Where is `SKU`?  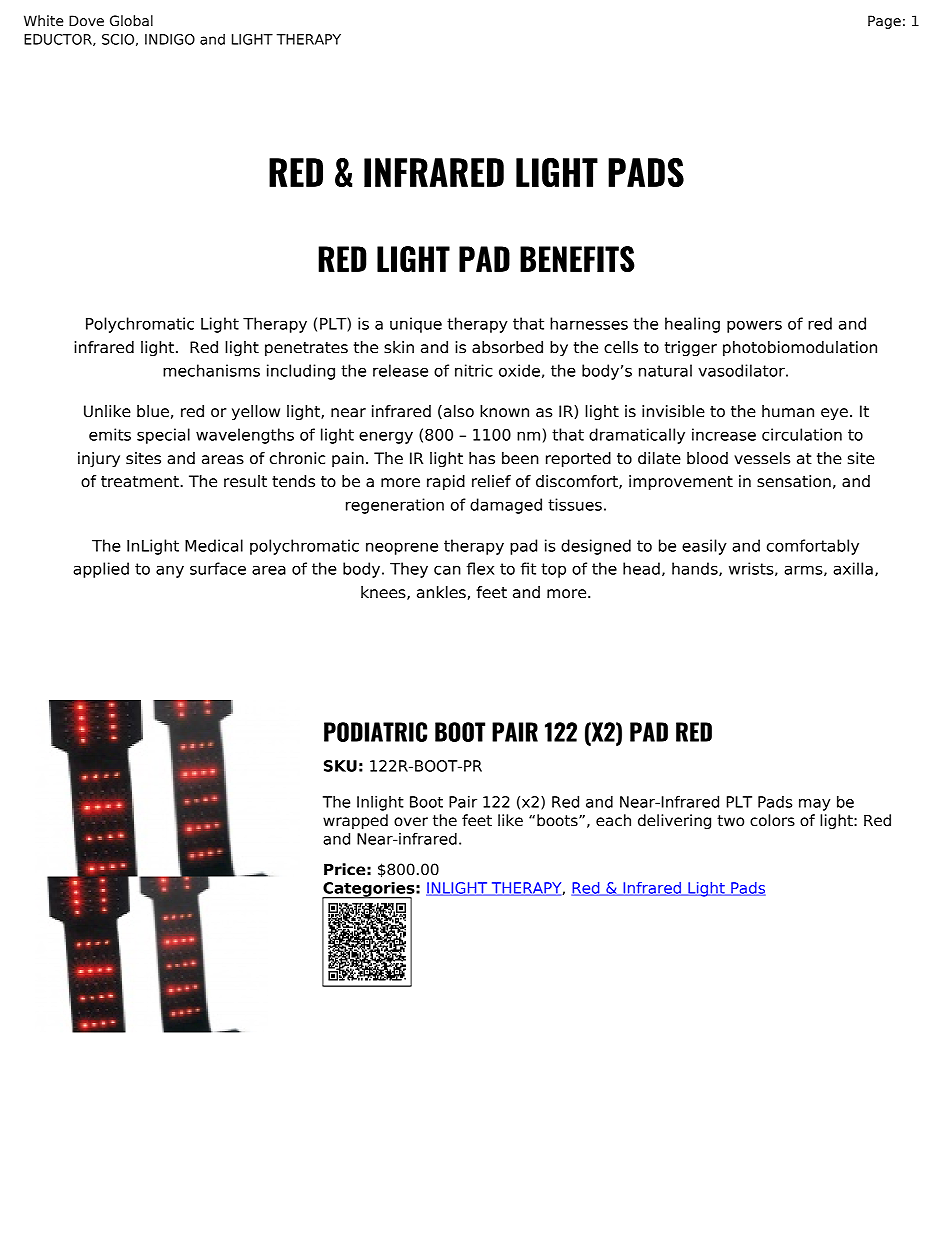 SKU is located at coordinates (340, 766).
